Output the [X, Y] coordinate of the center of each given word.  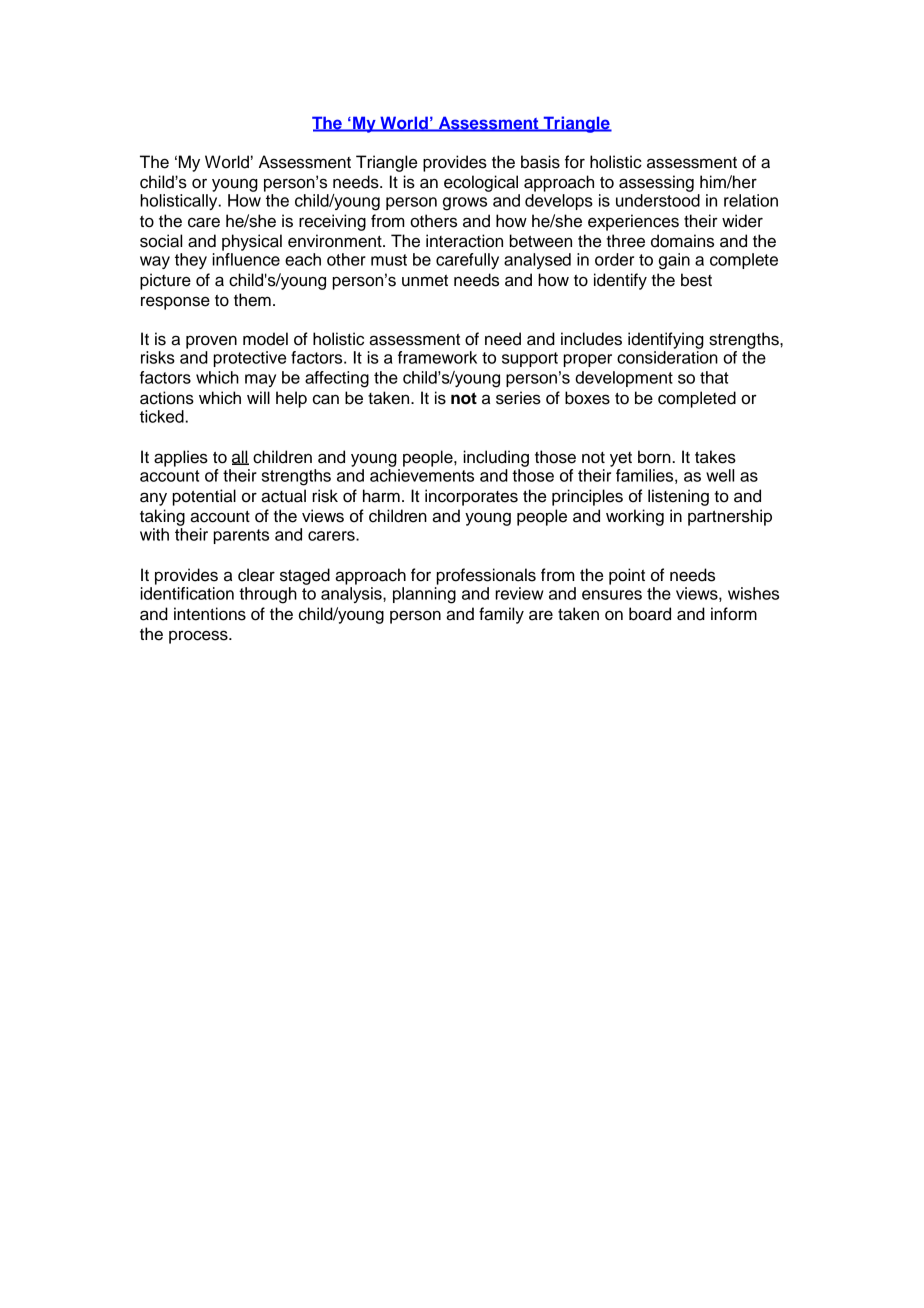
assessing [656, 183]
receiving [332, 222]
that [714, 377]
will [258, 397]
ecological [481, 183]
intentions [210, 614]
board [650, 614]
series [518, 398]
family [501, 615]
